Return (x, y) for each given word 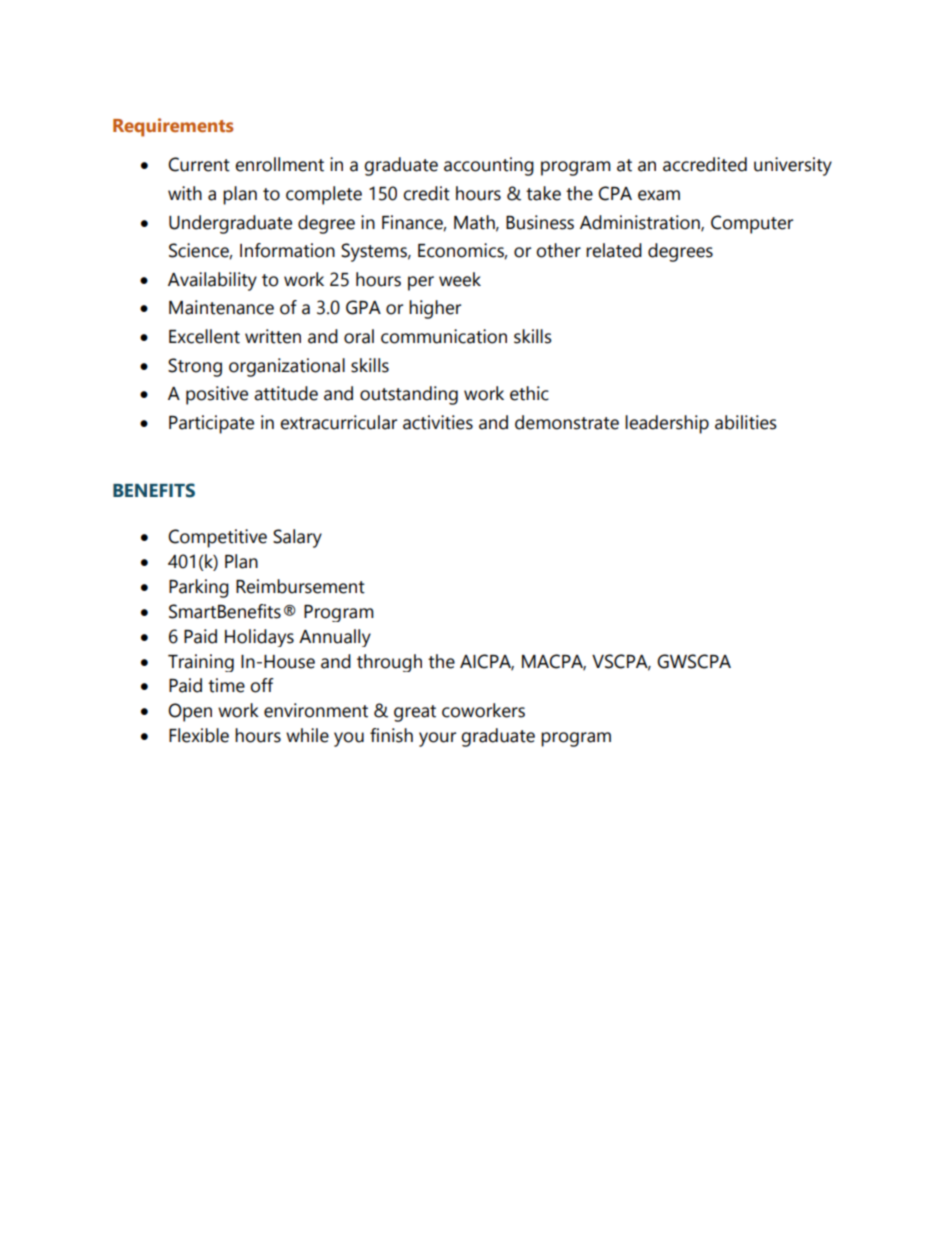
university (793, 166)
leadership (667, 424)
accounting (489, 166)
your (437, 739)
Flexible (199, 735)
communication (444, 336)
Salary (297, 538)
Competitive (217, 538)
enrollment (279, 164)
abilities (746, 422)
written (273, 336)
